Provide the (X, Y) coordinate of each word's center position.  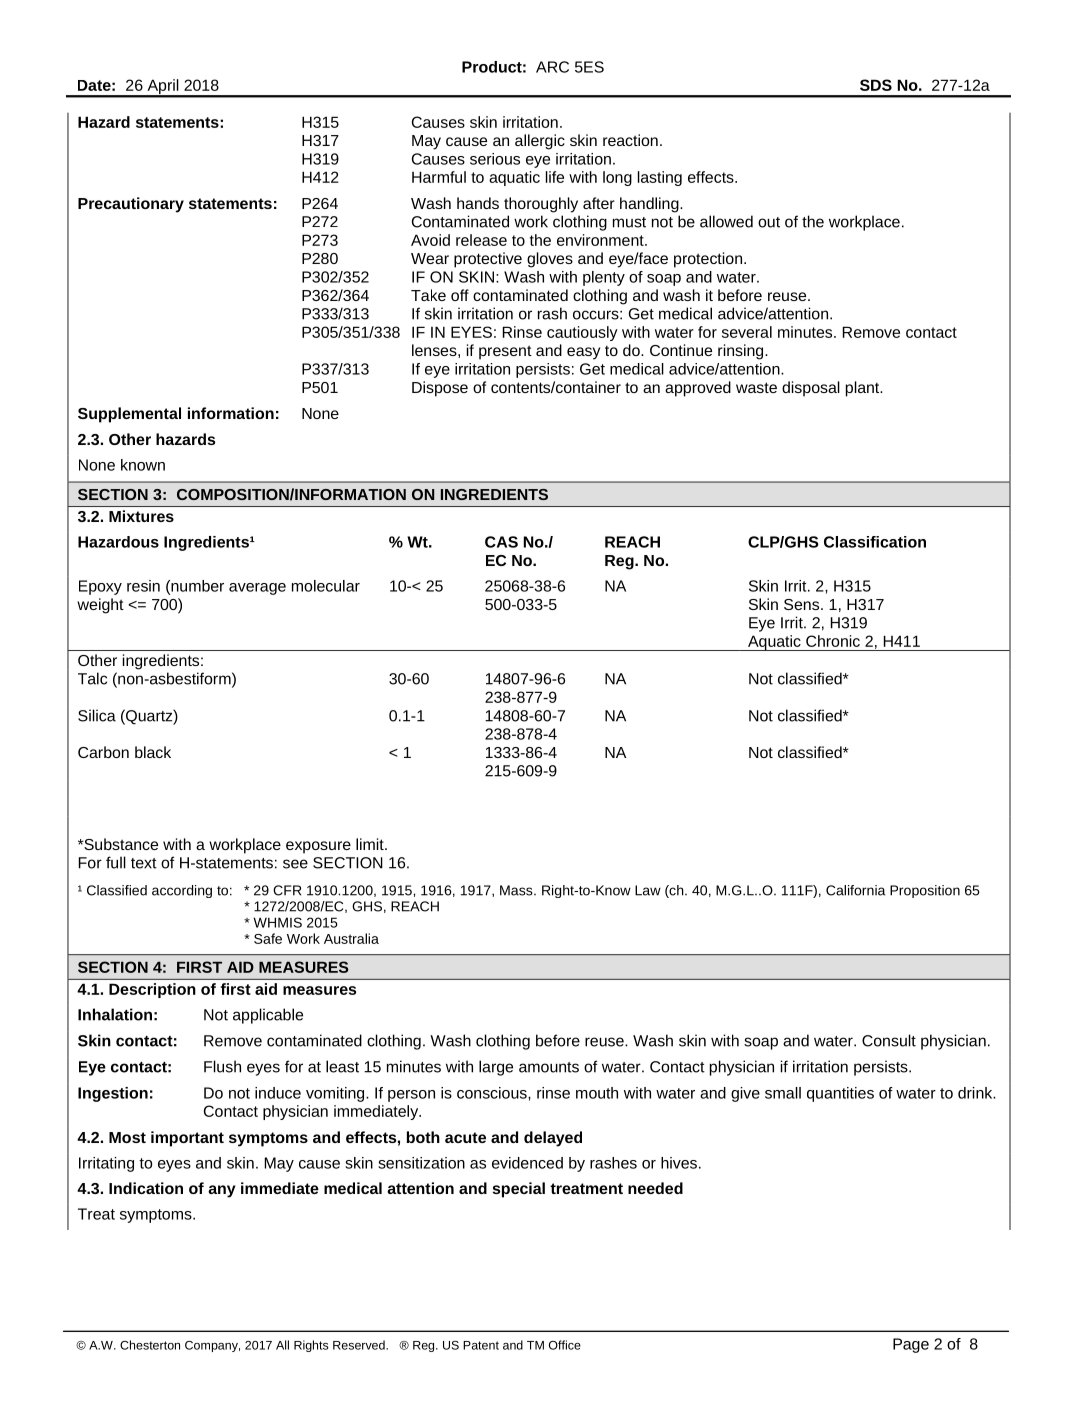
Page (911, 1345)
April (163, 88)
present (505, 352)
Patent (481, 1345)
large (496, 1068)
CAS (501, 542)
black (153, 752)
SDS (876, 85)
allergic (540, 142)
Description (152, 990)
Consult (889, 1040)
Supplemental (129, 415)
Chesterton (150, 1345)
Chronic (833, 641)
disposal (811, 389)
